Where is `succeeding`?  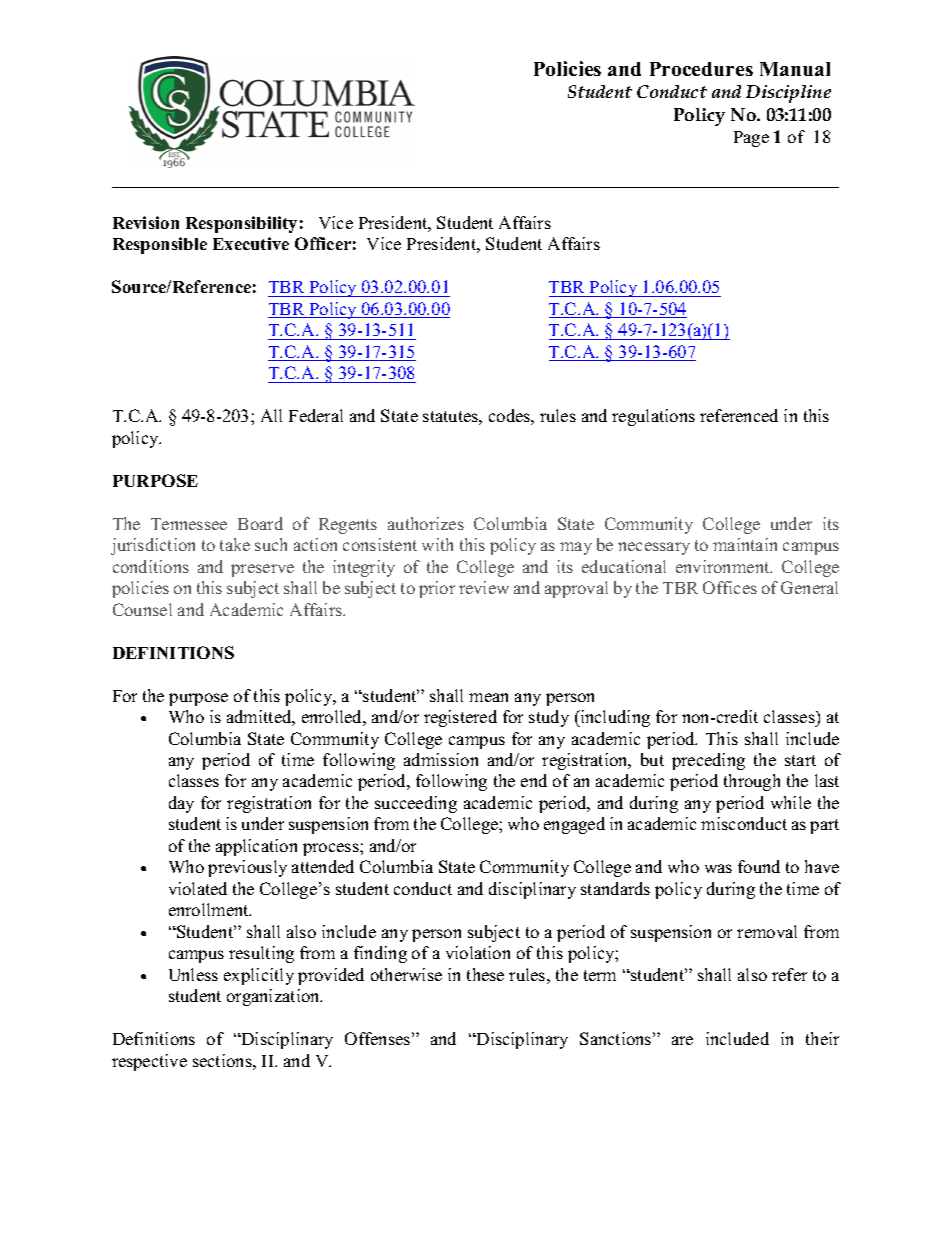
succeeding is located at coordinates (416, 804).
